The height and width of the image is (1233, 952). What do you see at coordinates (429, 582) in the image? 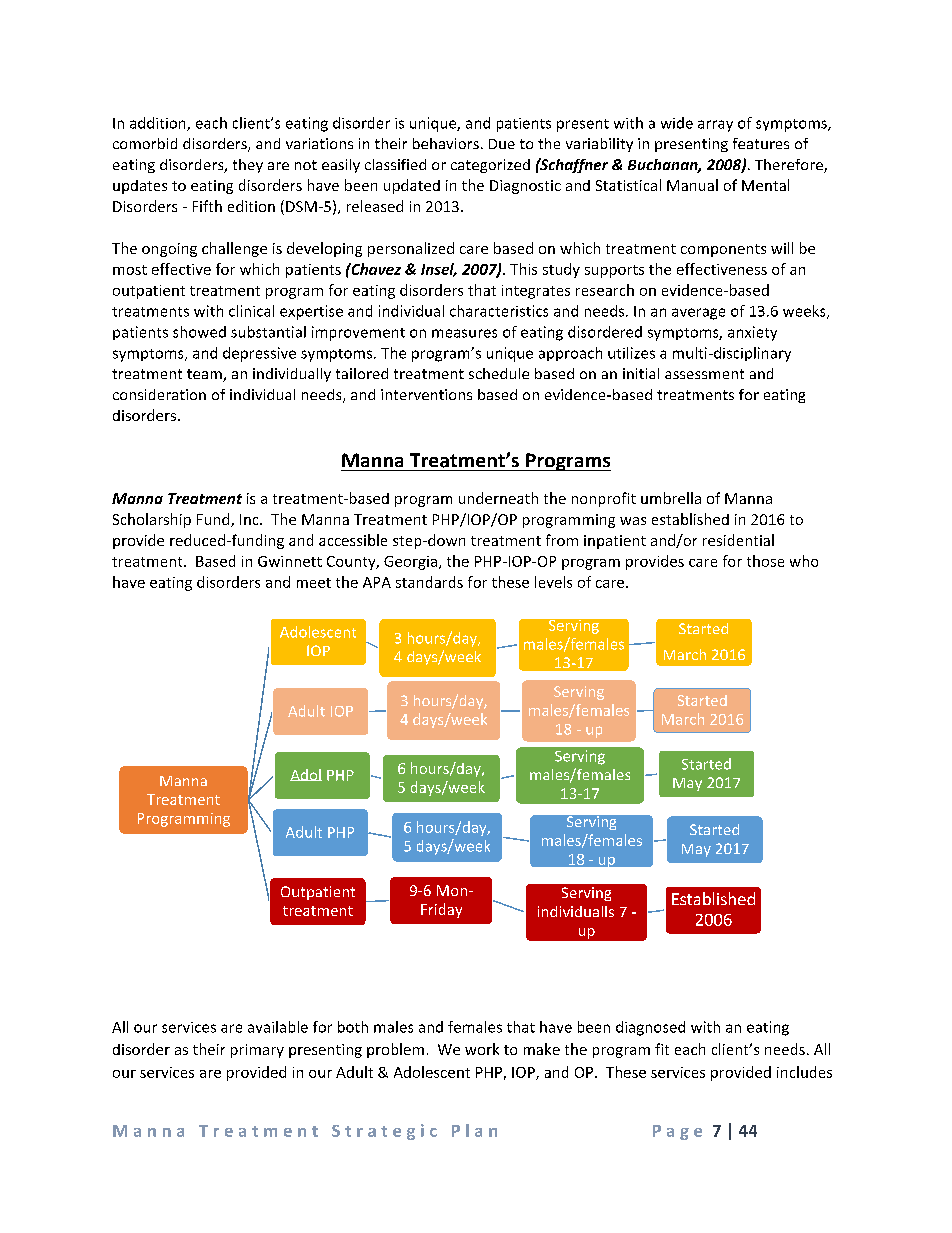
I see `standards` at bounding box center [429, 582].
